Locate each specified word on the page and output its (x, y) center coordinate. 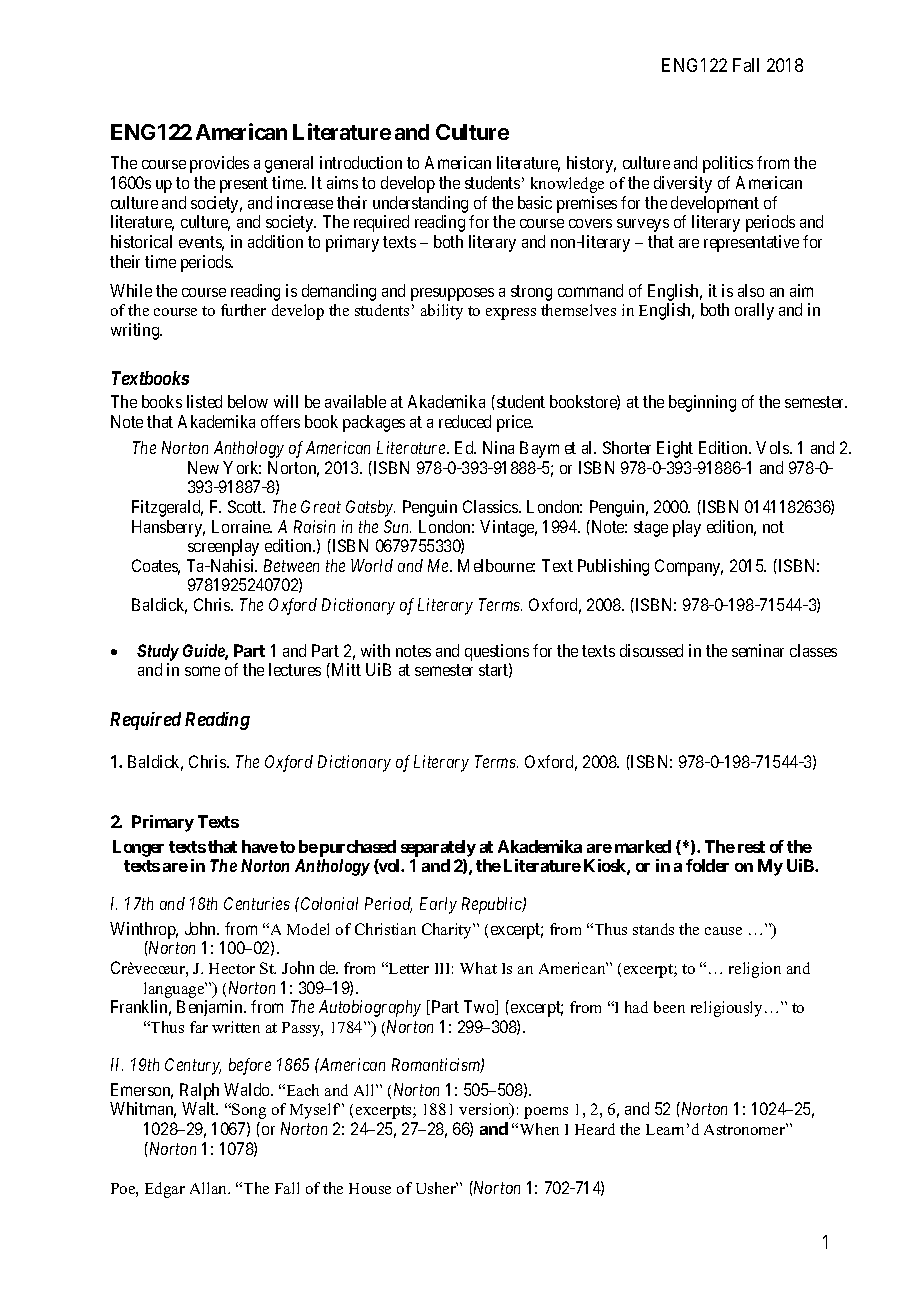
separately (438, 848)
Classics (491, 506)
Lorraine (242, 526)
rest (751, 847)
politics (728, 164)
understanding (420, 204)
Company (689, 567)
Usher (437, 1188)
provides (219, 164)
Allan (210, 1188)
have (260, 846)
